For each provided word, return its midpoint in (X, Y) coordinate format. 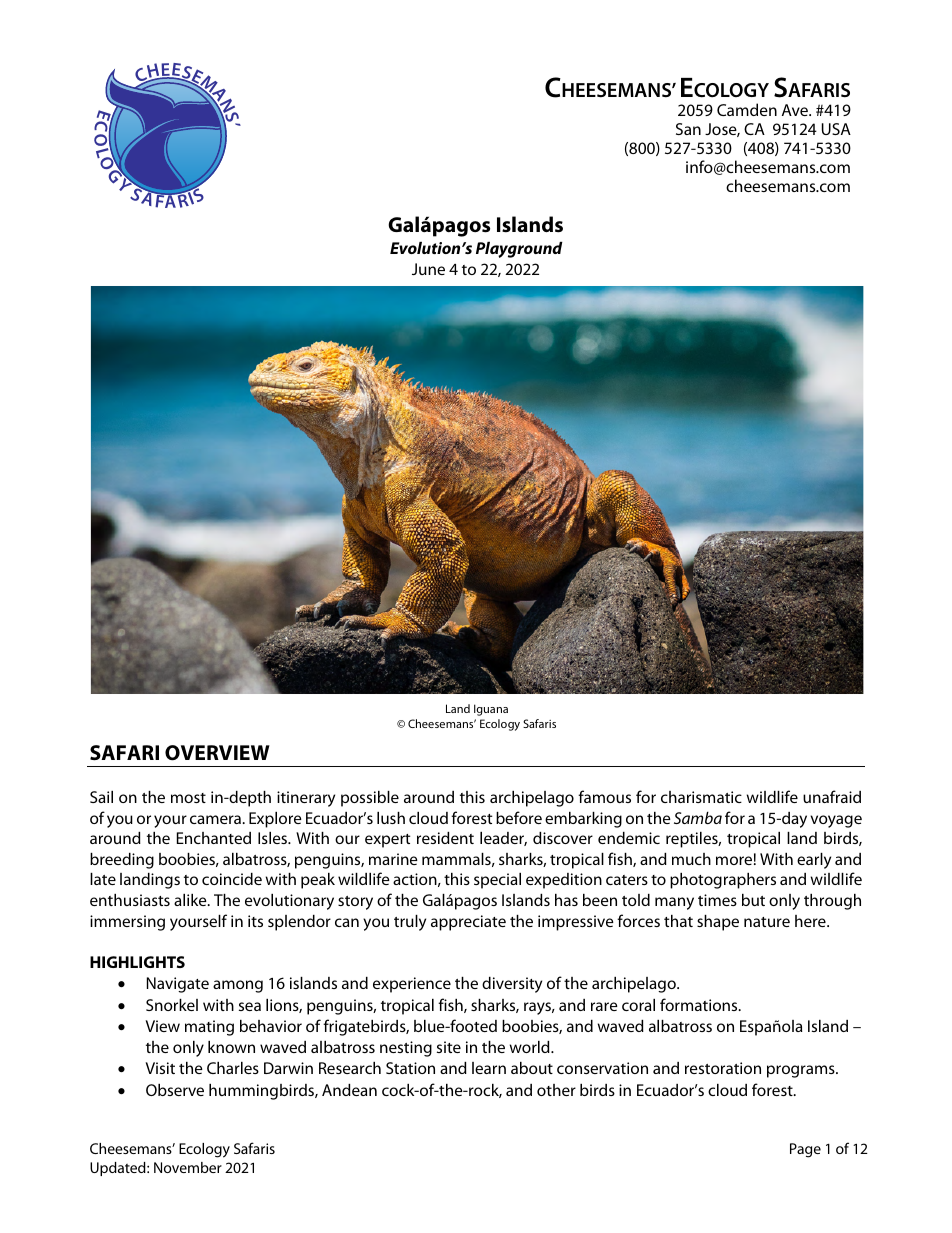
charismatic (701, 797)
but (753, 900)
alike (191, 900)
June (428, 269)
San (688, 129)
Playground (519, 250)
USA (836, 129)
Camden (747, 109)
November (188, 1167)
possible (370, 799)
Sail (101, 797)
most (188, 798)
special (497, 881)
